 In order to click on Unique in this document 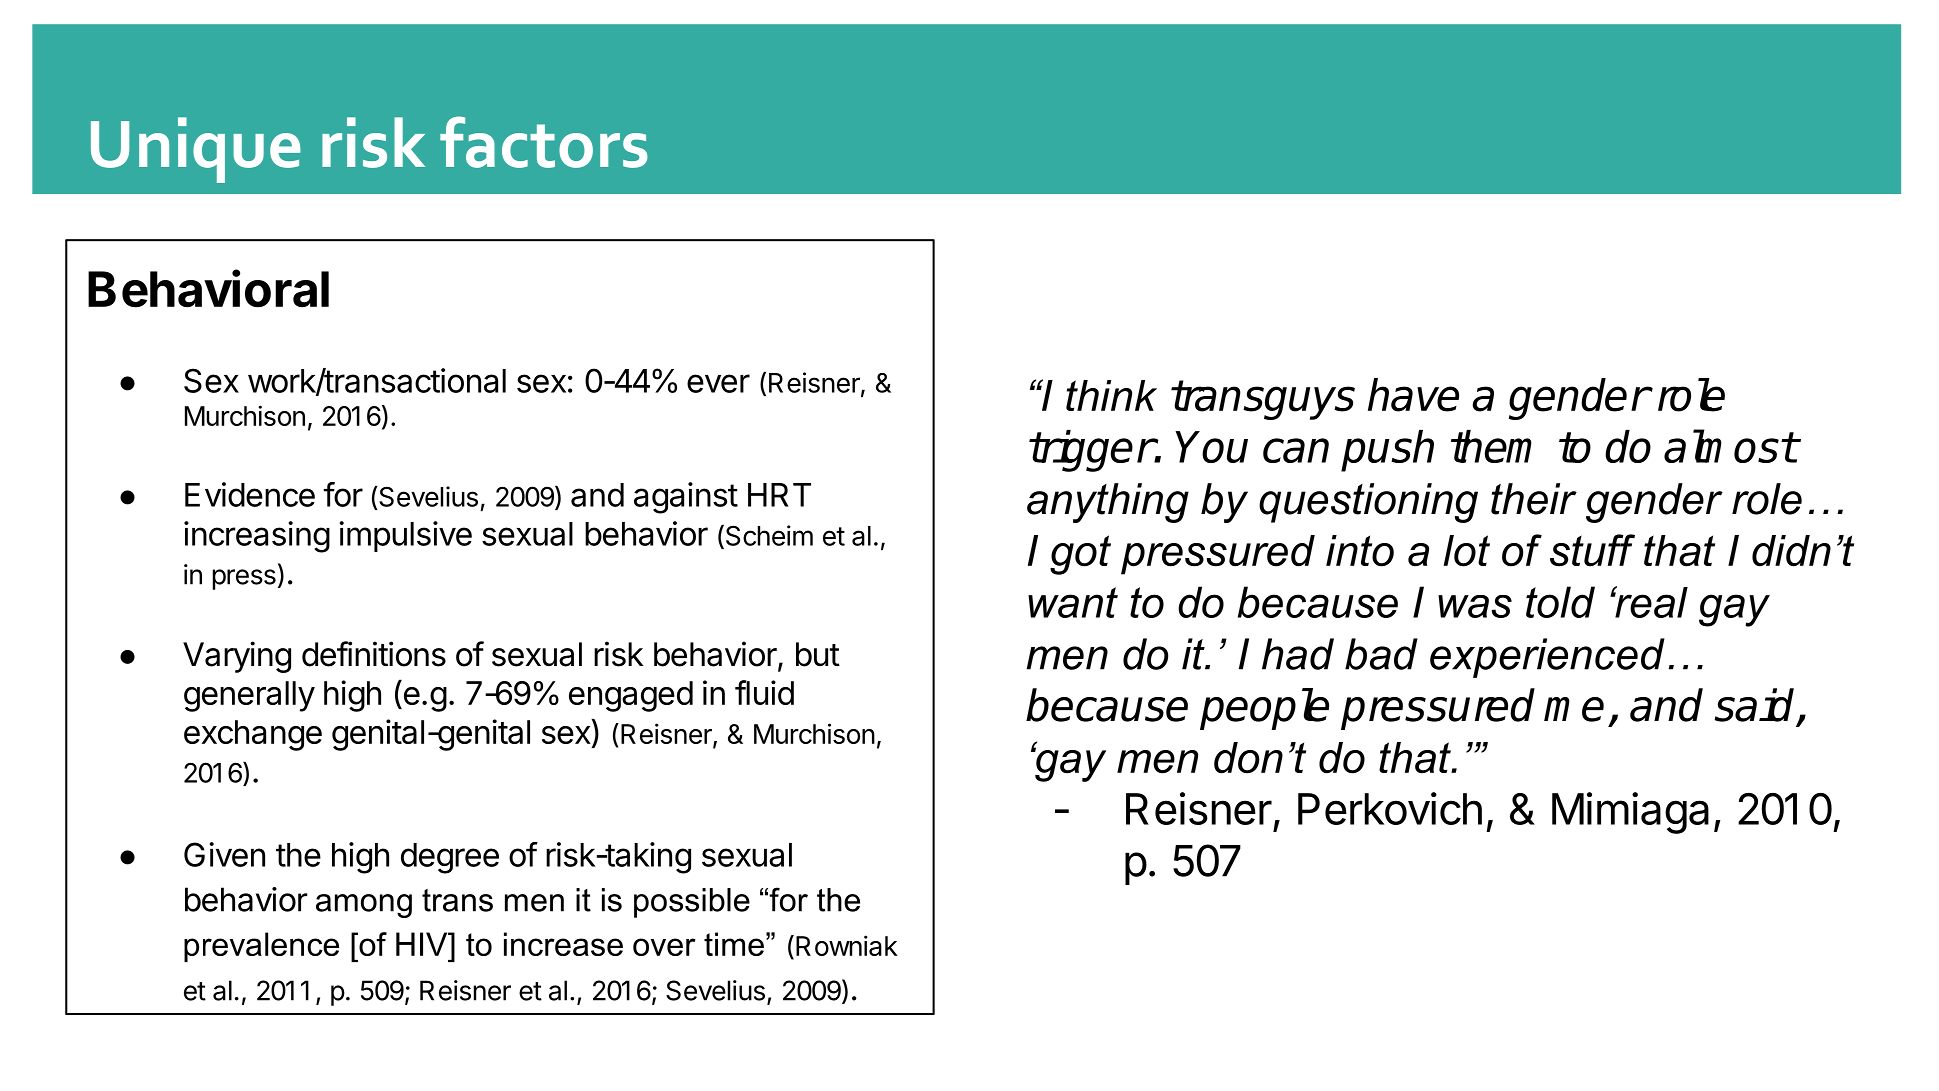, I will do `click(196, 150)`.
